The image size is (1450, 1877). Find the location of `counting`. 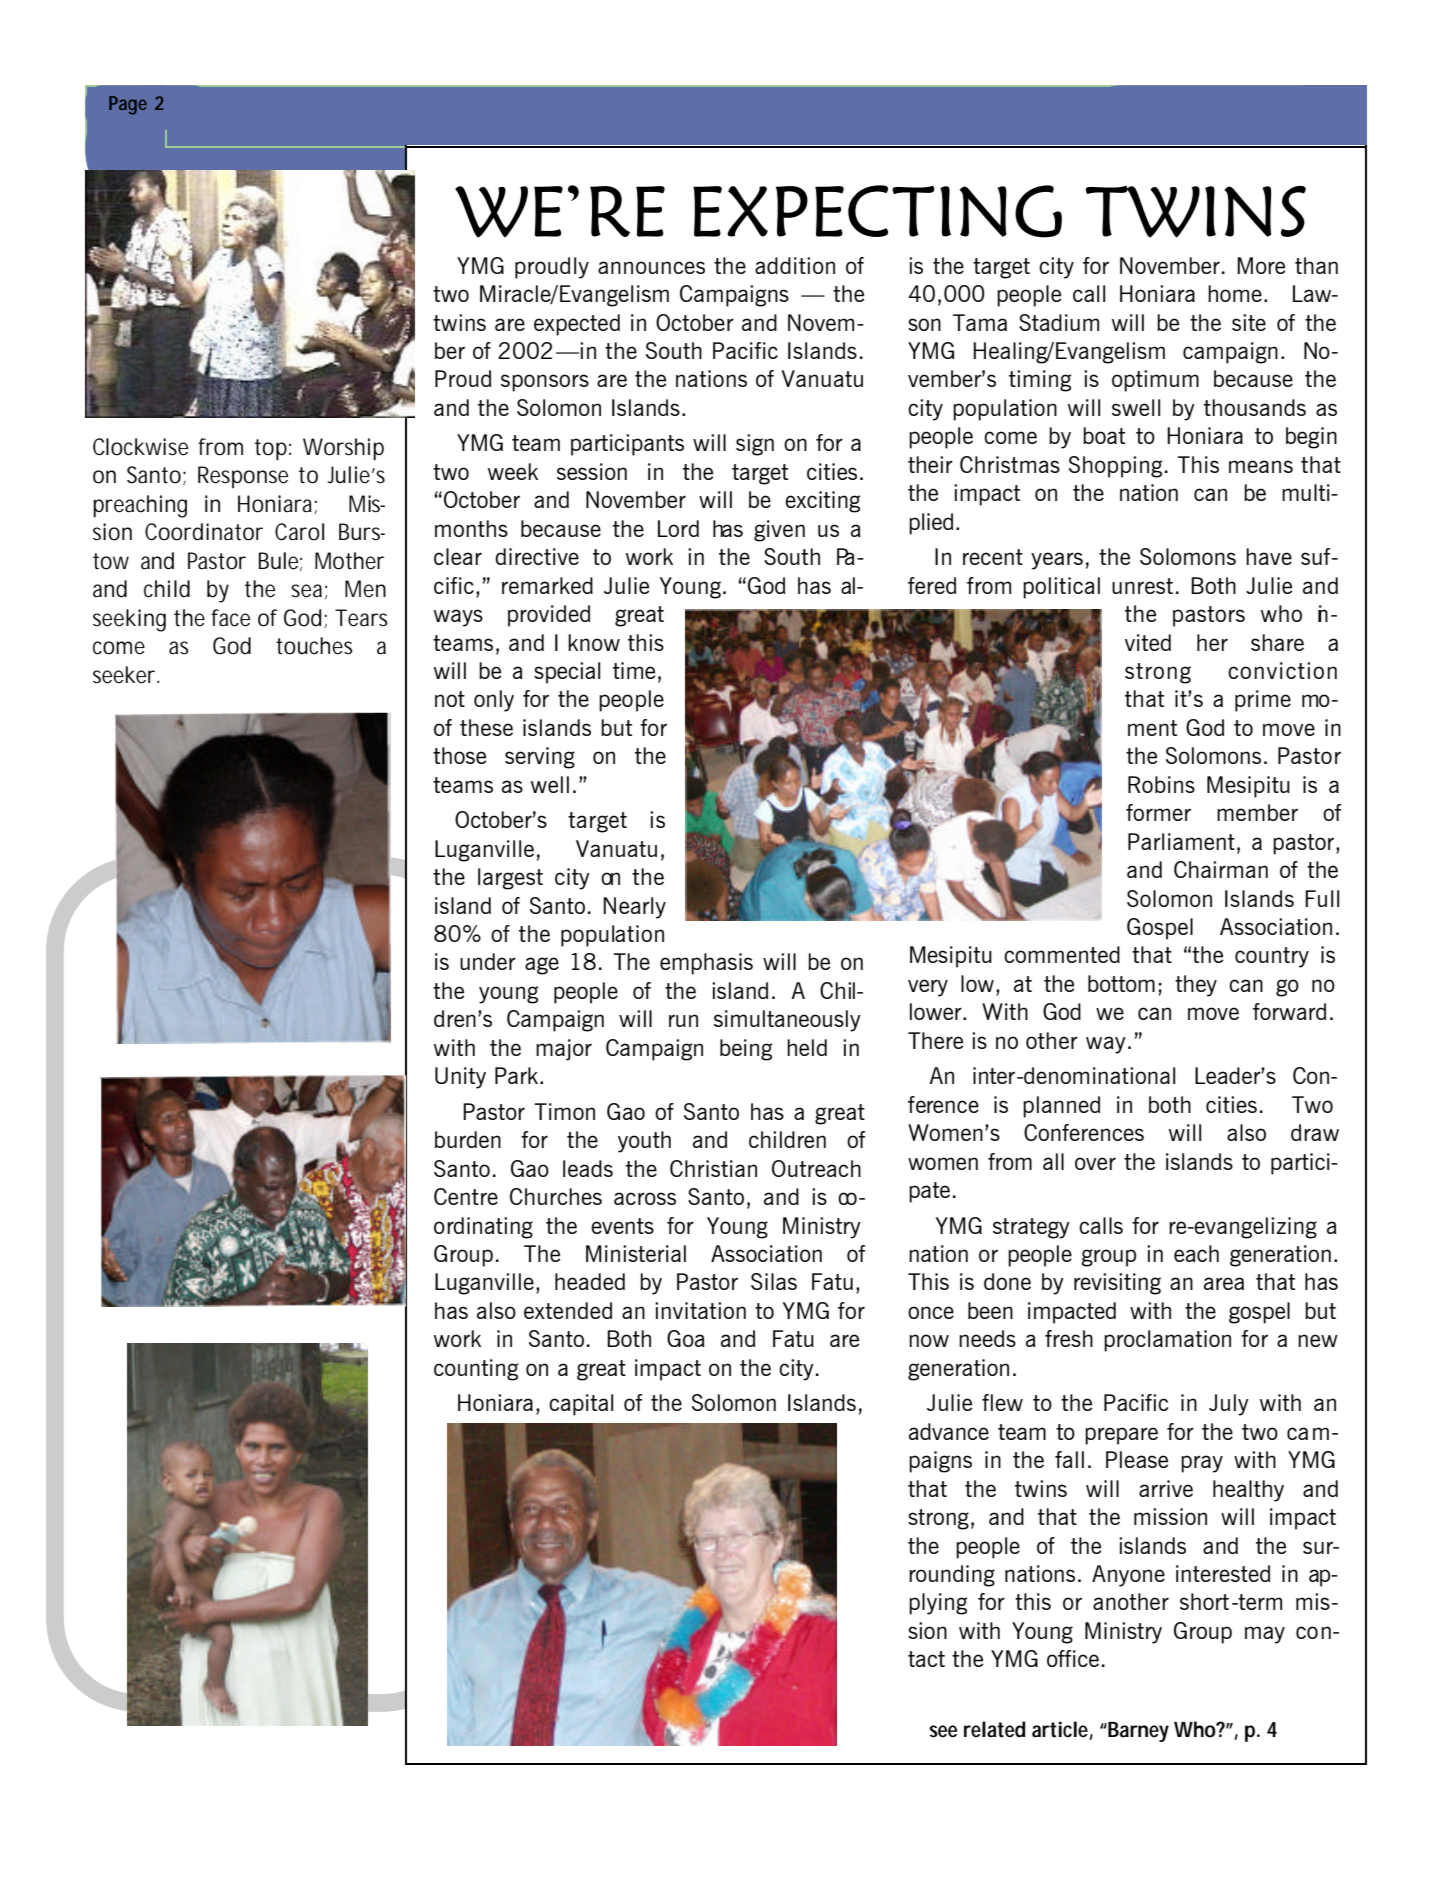

counting is located at coordinates (476, 1370).
